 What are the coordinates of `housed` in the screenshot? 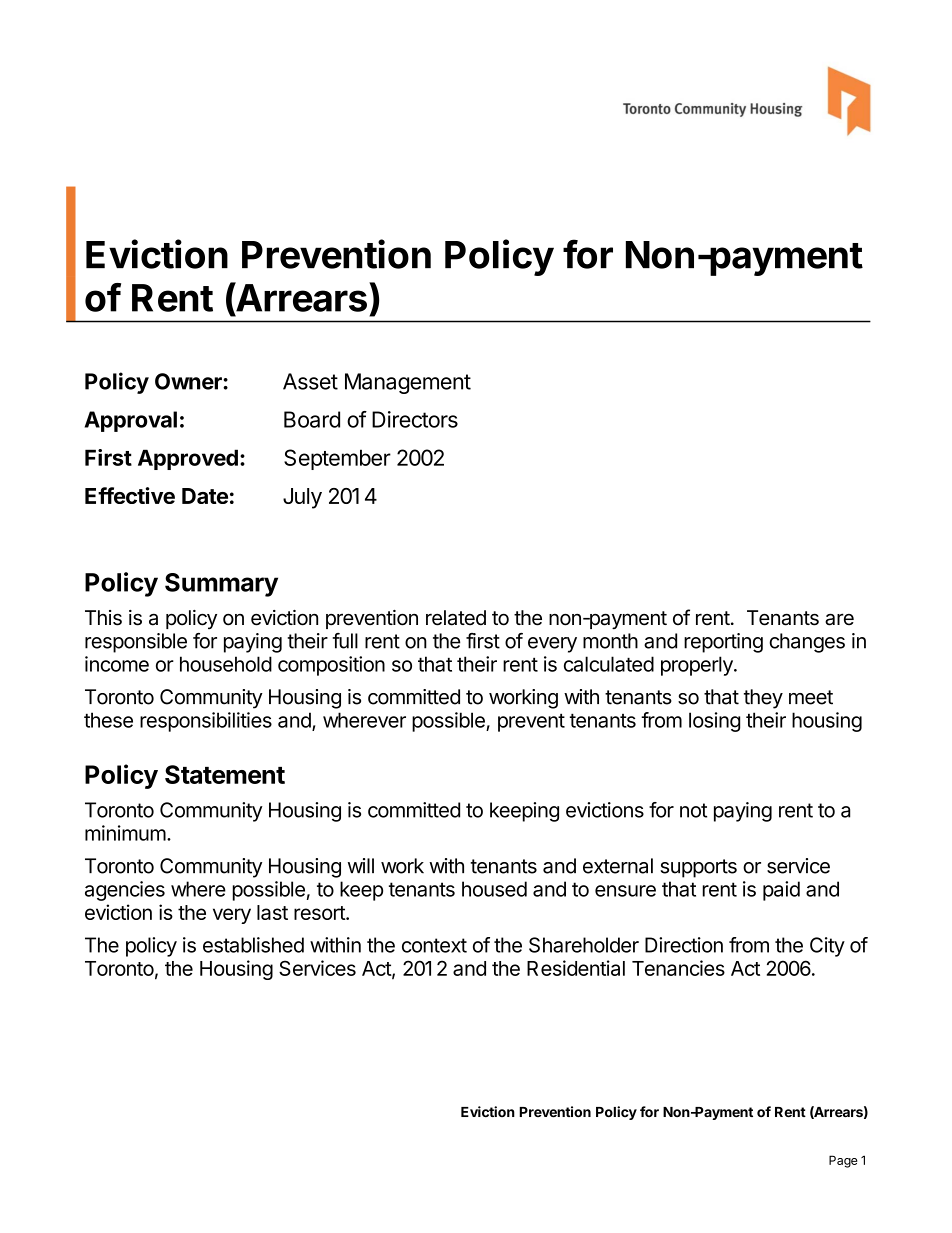 It's located at (494, 889).
